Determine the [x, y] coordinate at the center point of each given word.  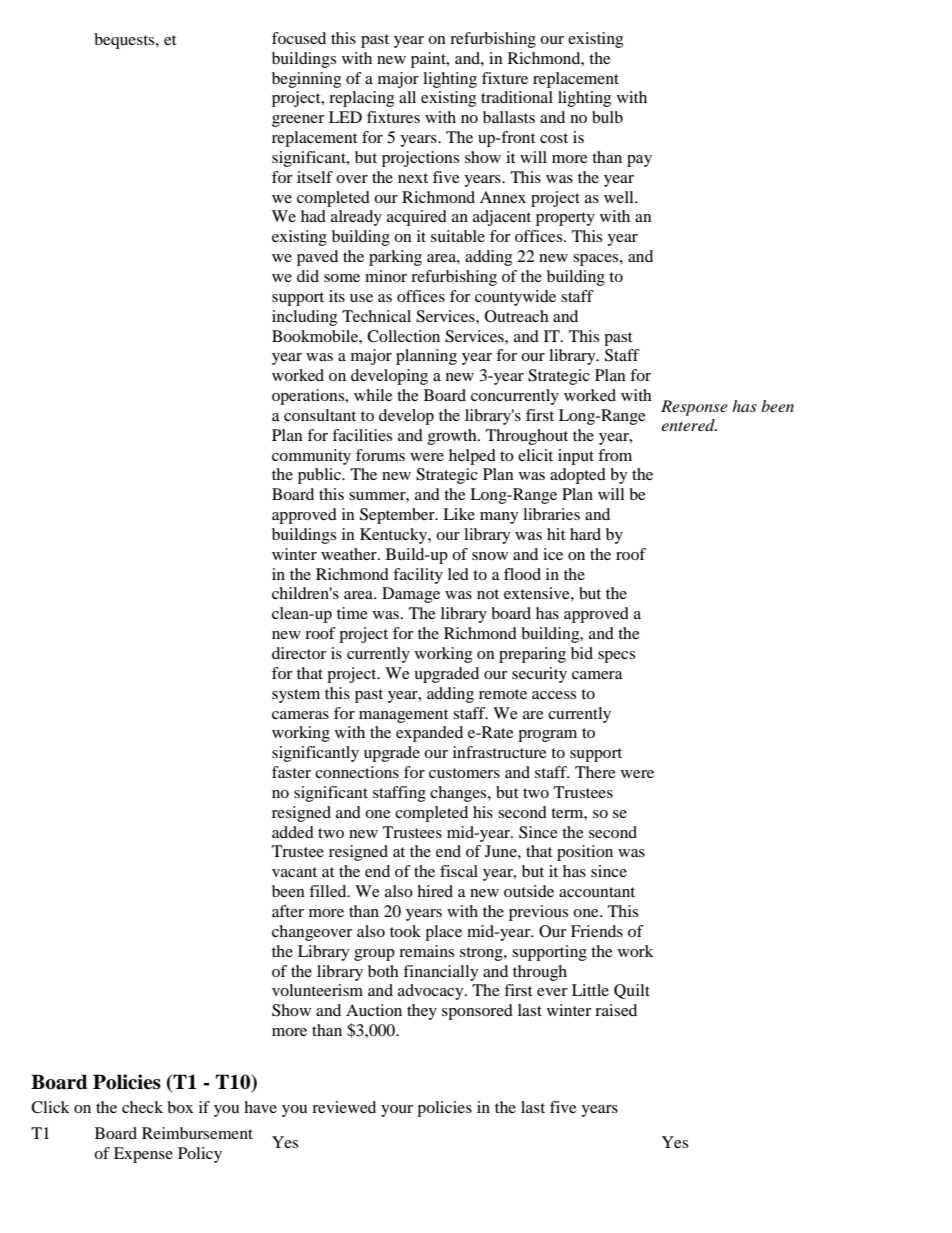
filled [329, 891]
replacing [361, 99]
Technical [376, 316]
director [299, 653]
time [352, 613]
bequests [125, 41]
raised [616, 1010]
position [585, 853]
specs [616, 657]
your [397, 1111]
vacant [294, 872]
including [304, 318]
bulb [607, 117]
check [142, 1107]
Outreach [517, 316]
